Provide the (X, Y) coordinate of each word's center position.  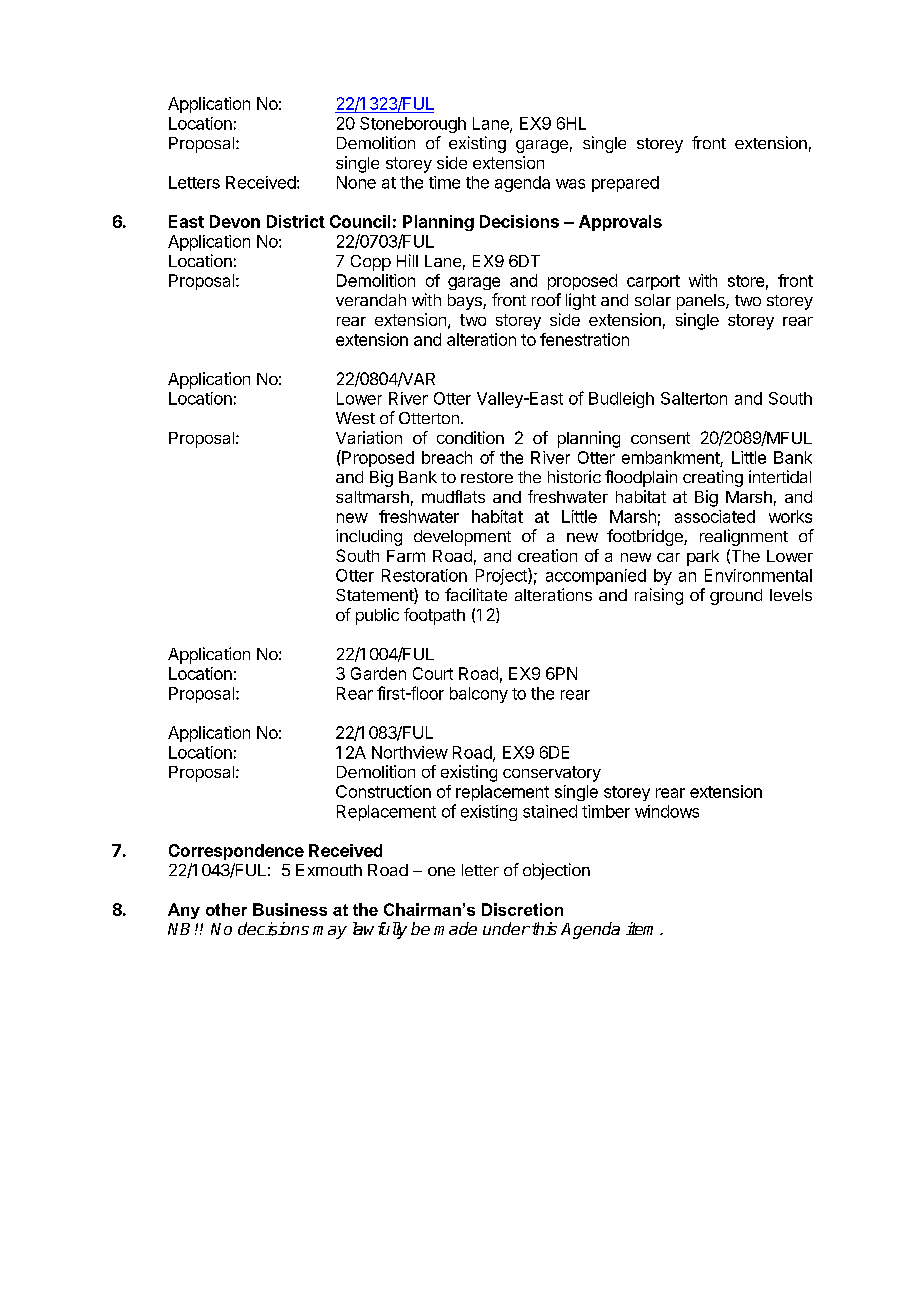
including (369, 537)
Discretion (522, 909)
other (226, 909)
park (703, 558)
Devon (235, 221)
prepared (625, 184)
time (444, 182)
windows (667, 811)
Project (502, 576)
